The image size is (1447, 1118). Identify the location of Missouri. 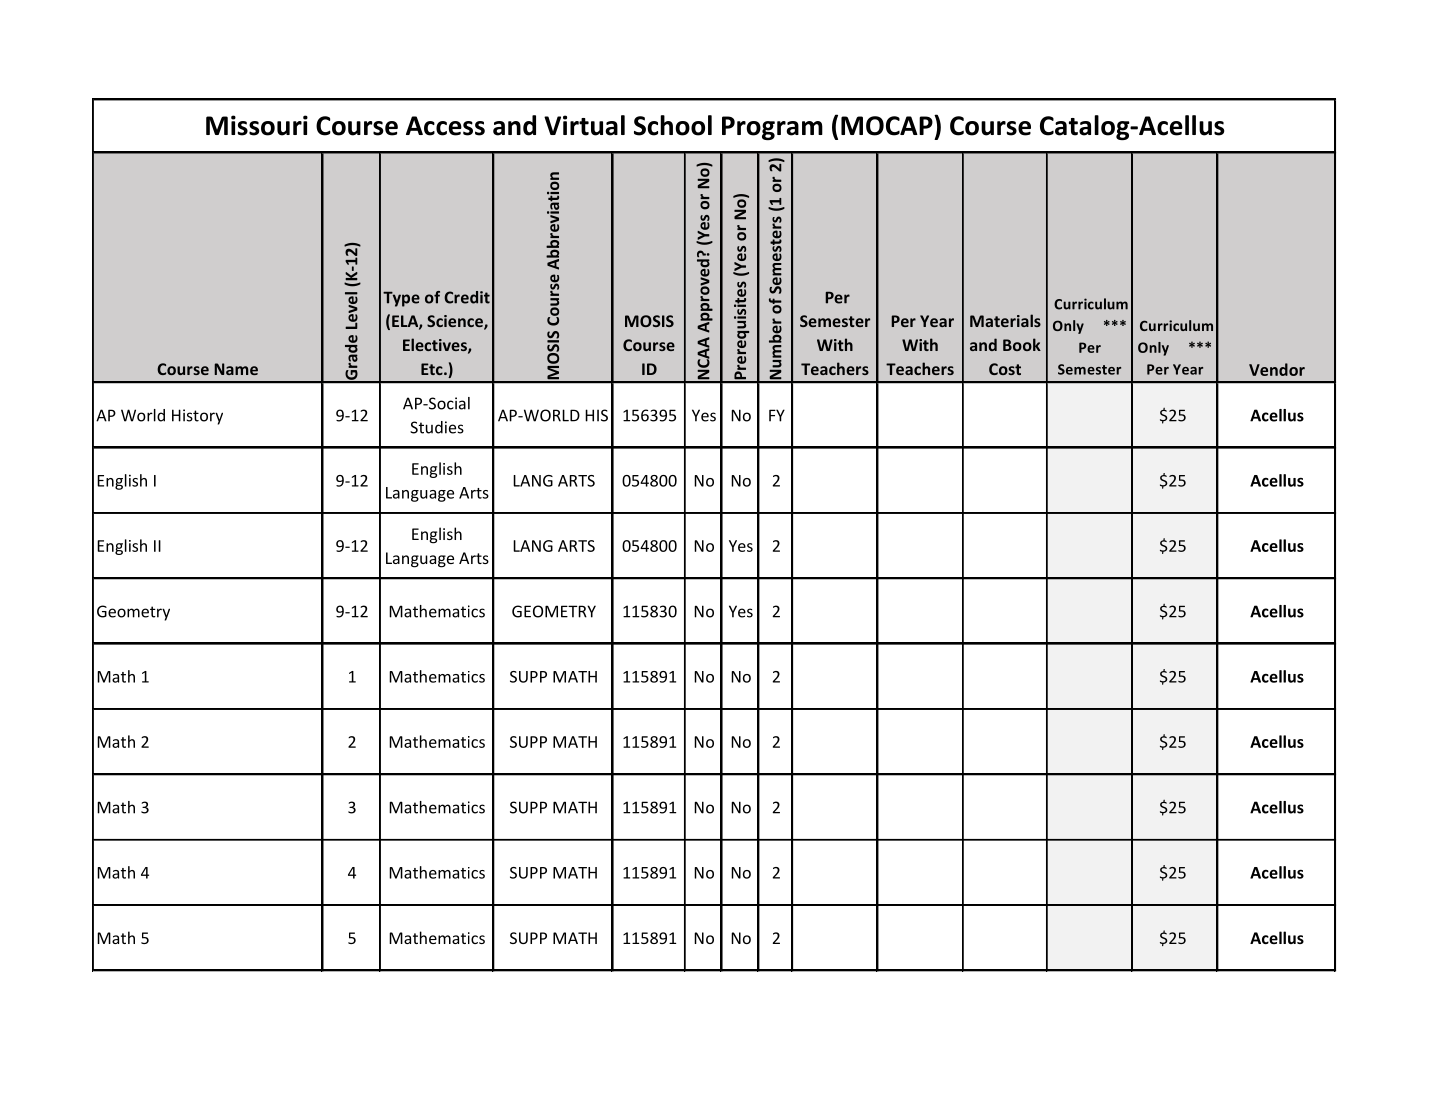
(257, 125).
